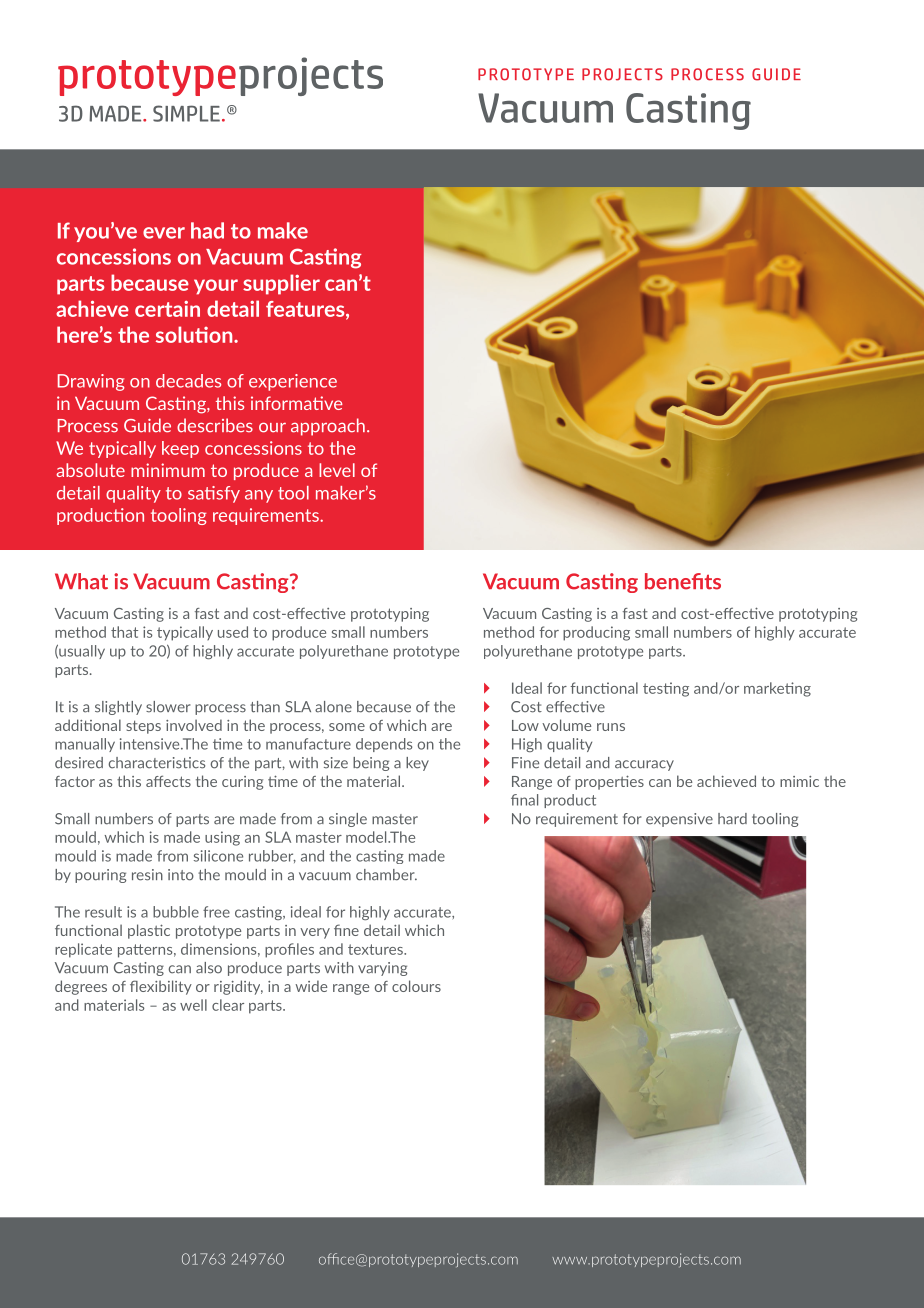 Image resolution: width=924 pixels, height=1308 pixels. Describe the element at coordinates (337, 470) in the screenshot. I see `level` at that location.
